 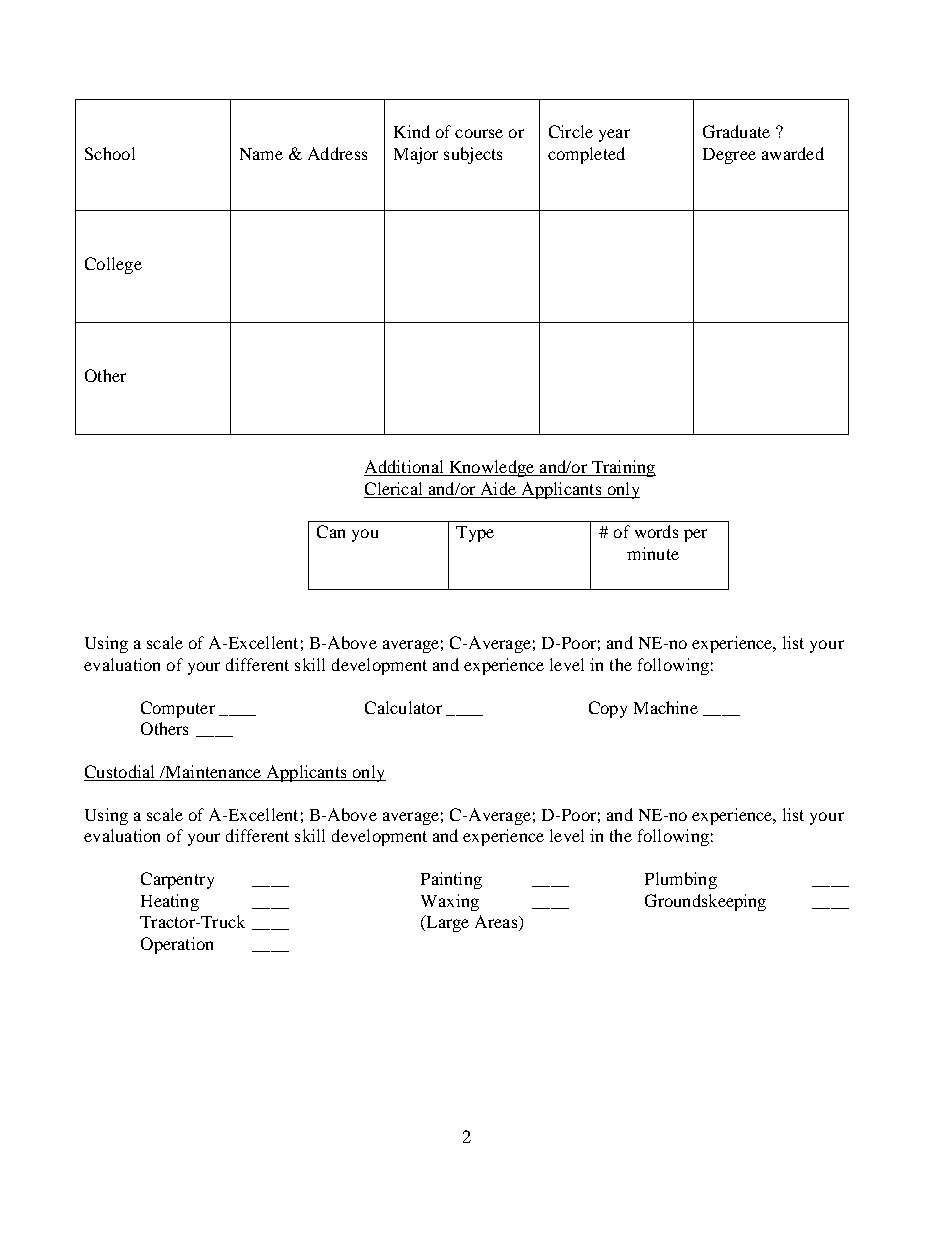 What do you see at coordinates (261, 154) in the page?
I see `Name` at bounding box center [261, 154].
